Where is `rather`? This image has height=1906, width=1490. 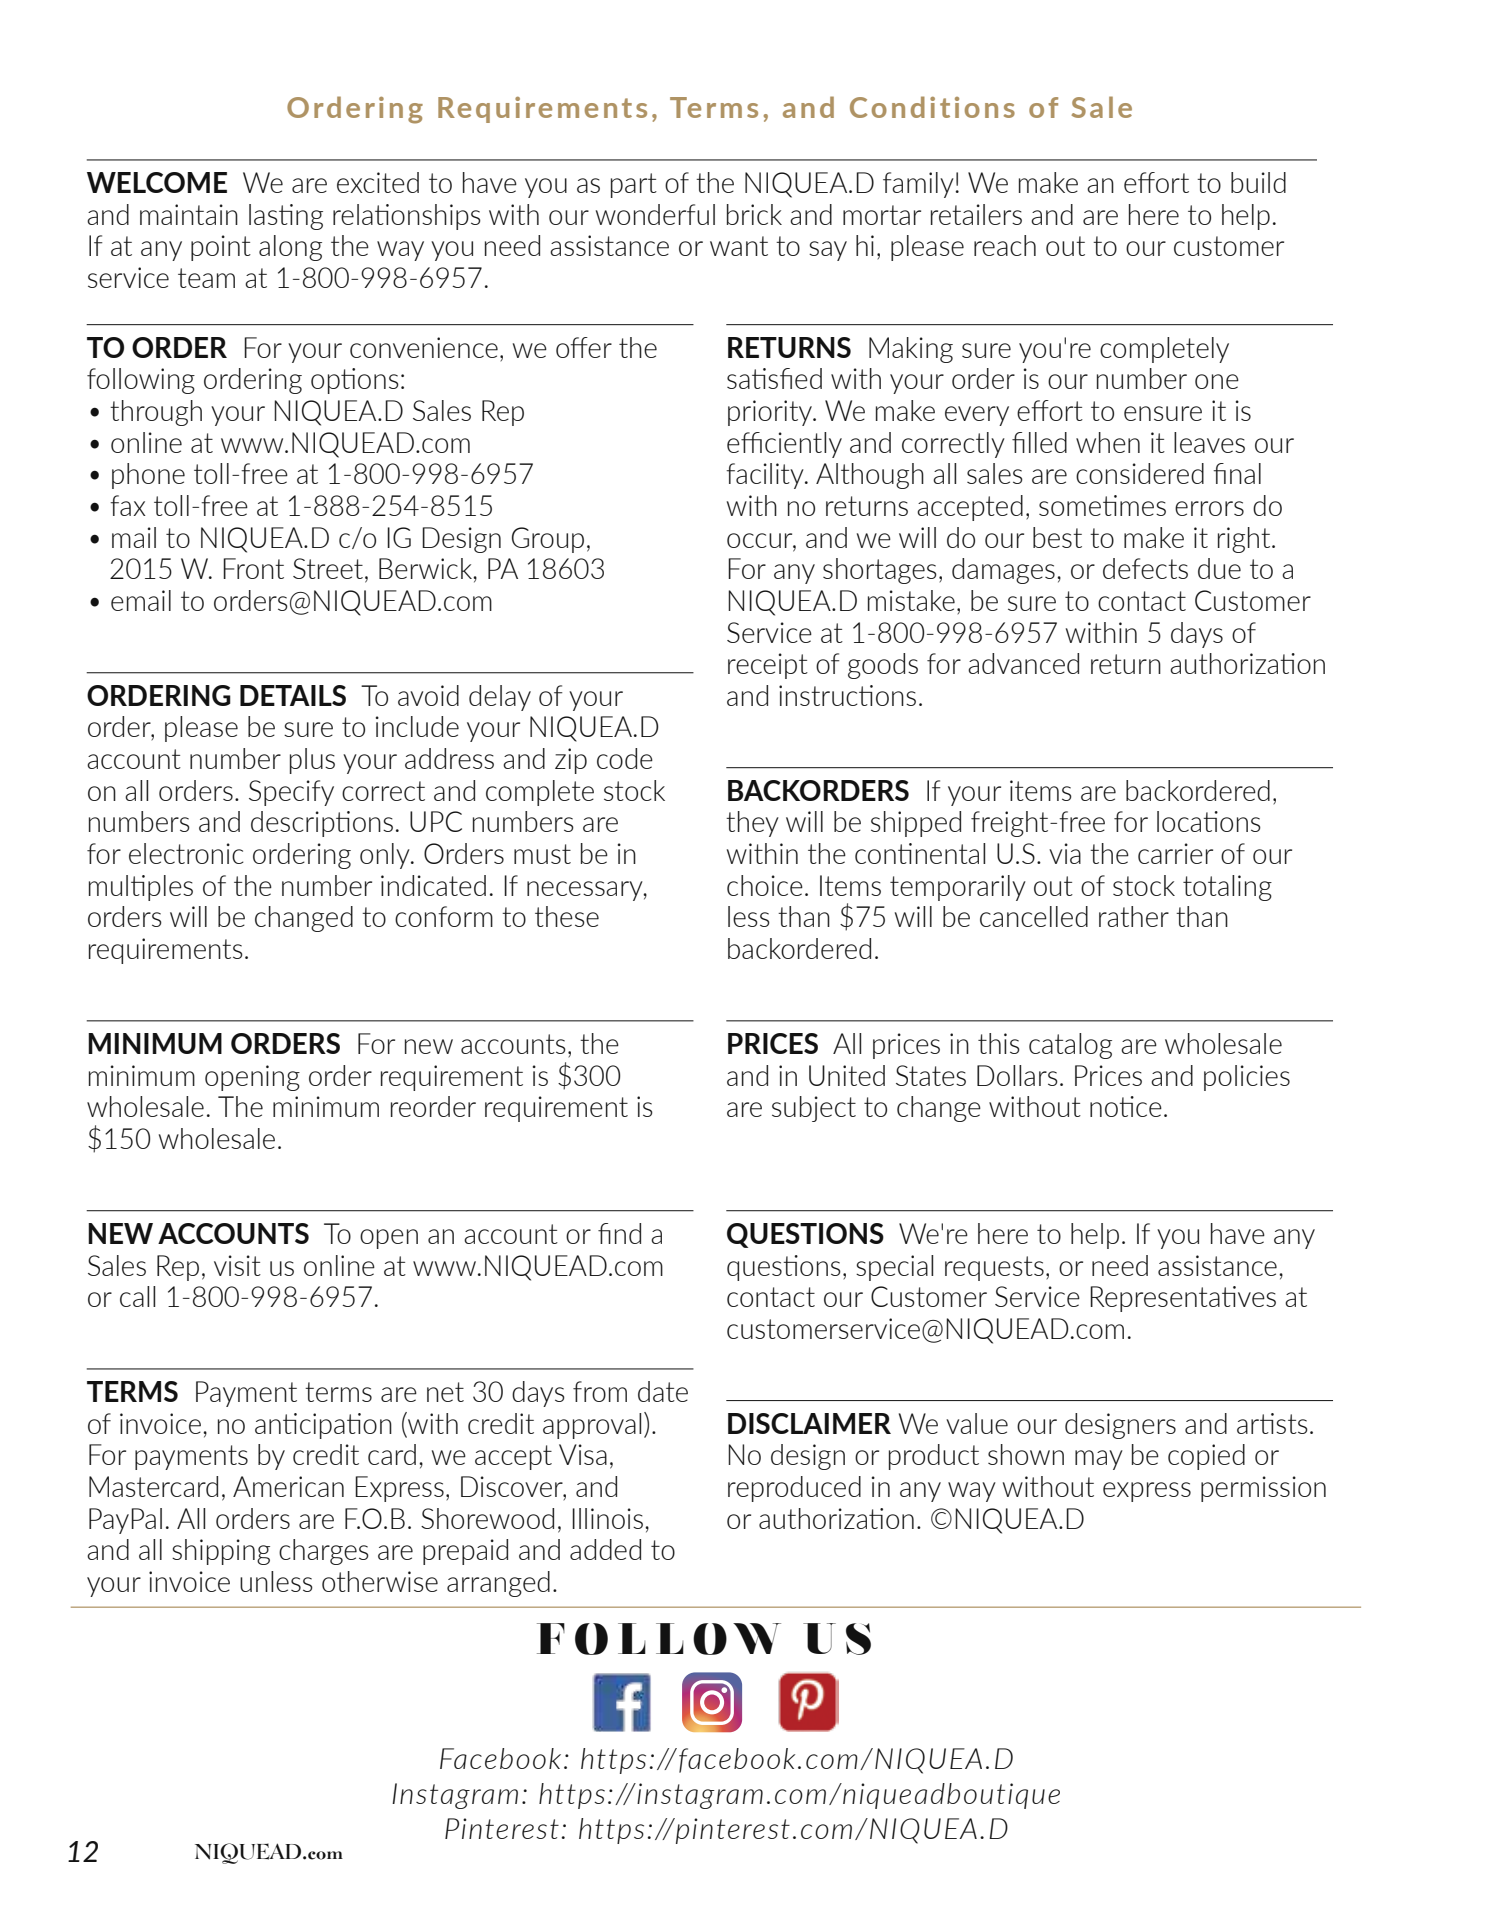 rather is located at coordinates (1134, 916).
